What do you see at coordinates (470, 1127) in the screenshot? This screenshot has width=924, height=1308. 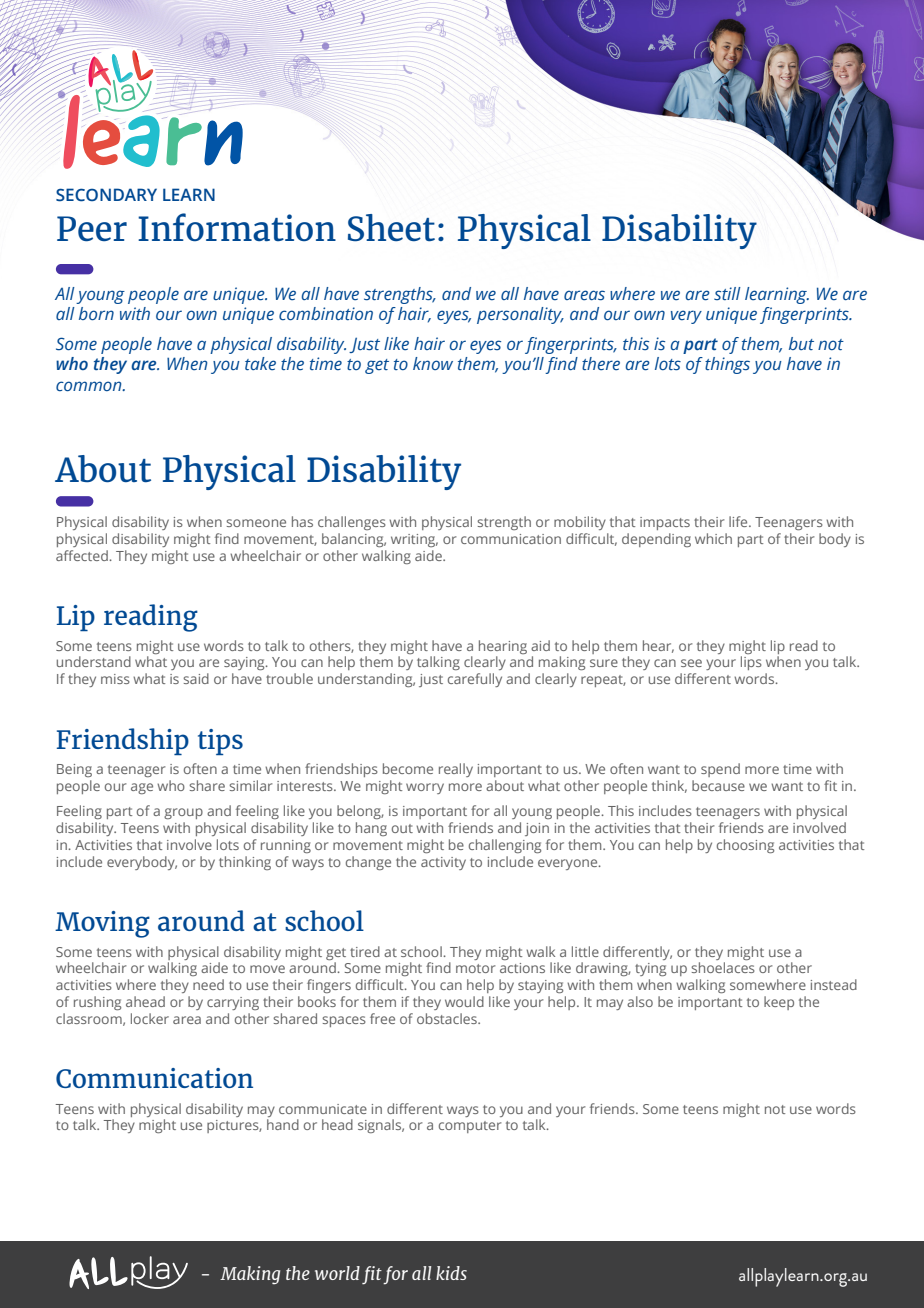 I see `computer` at bounding box center [470, 1127].
